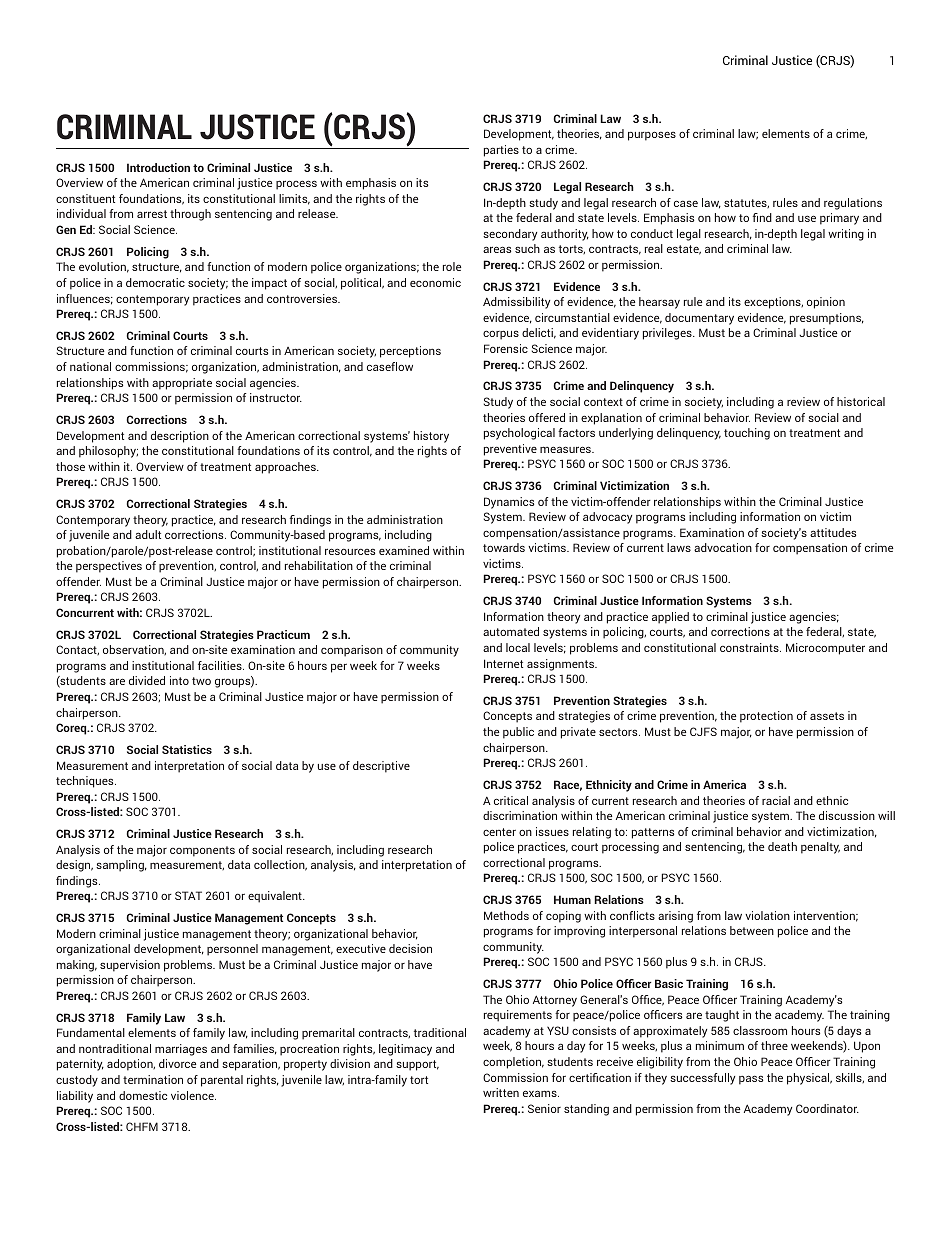  I want to click on regulations, so click(853, 204).
